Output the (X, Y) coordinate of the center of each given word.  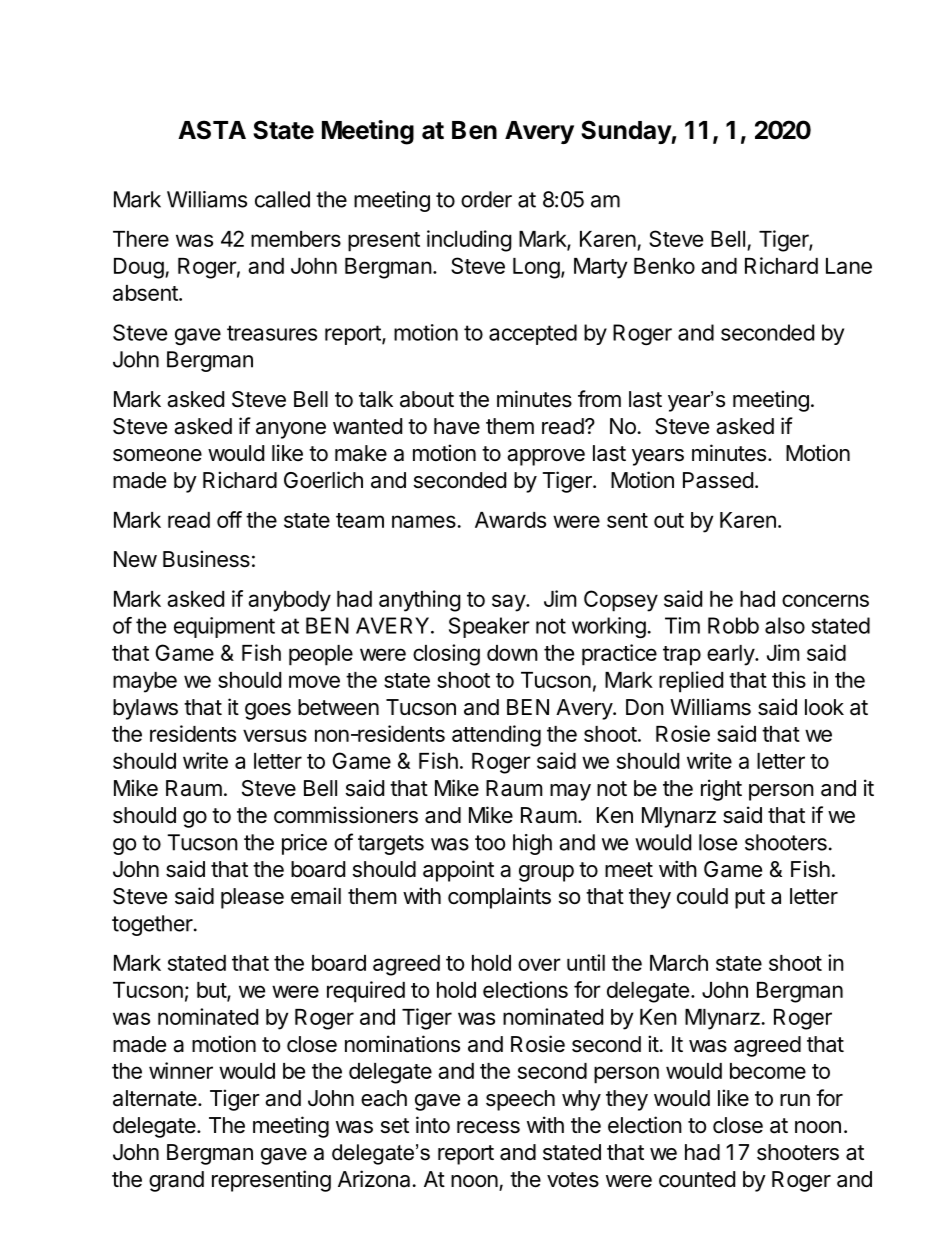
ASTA (212, 130)
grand (176, 1181)
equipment (224, 627)
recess (488, 1127)
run (795, 1100)
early (731, 655)
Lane (849, 266)
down (512, 653)
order (486, 199)
